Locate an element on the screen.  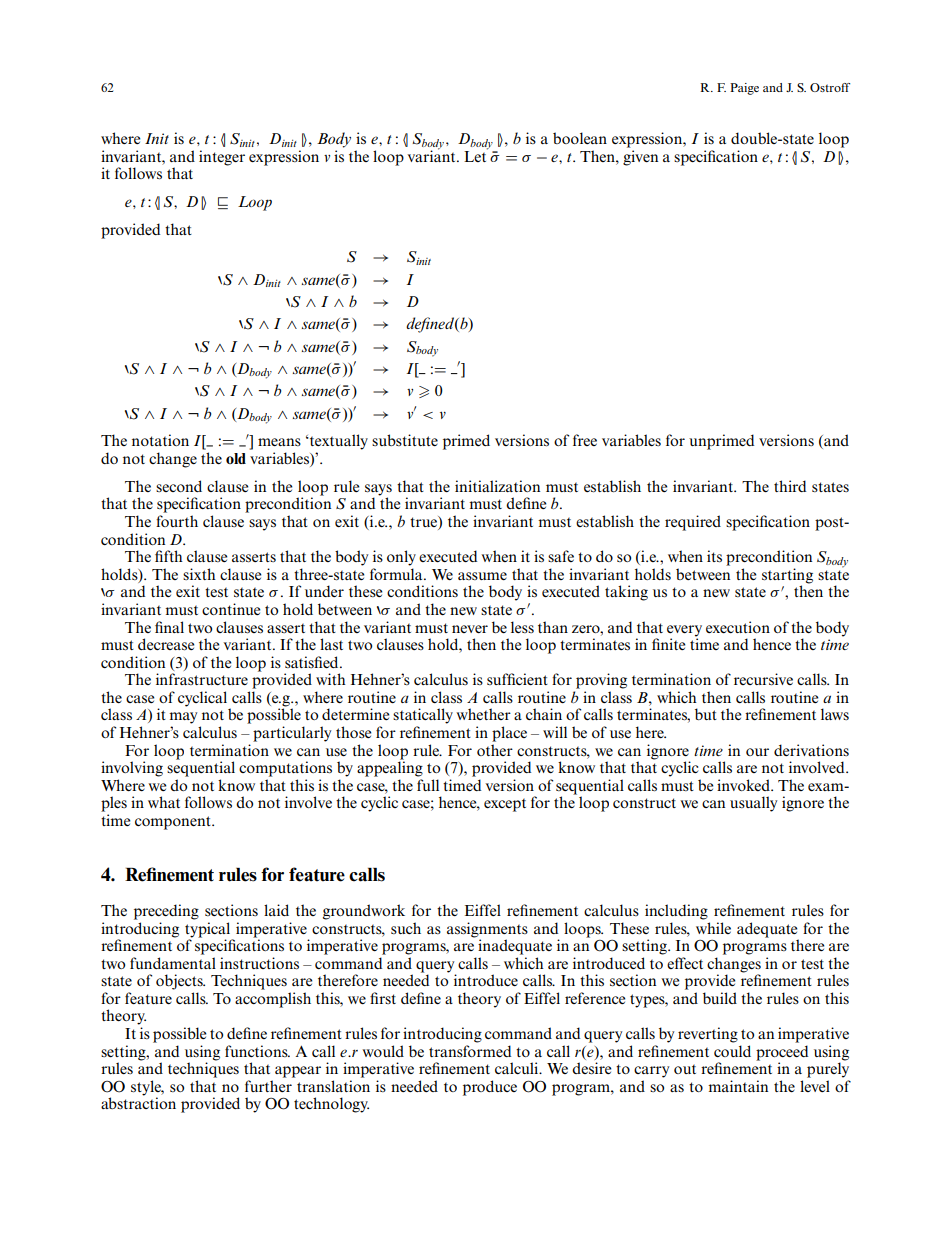
integer is located at coordinates (222, 158).
